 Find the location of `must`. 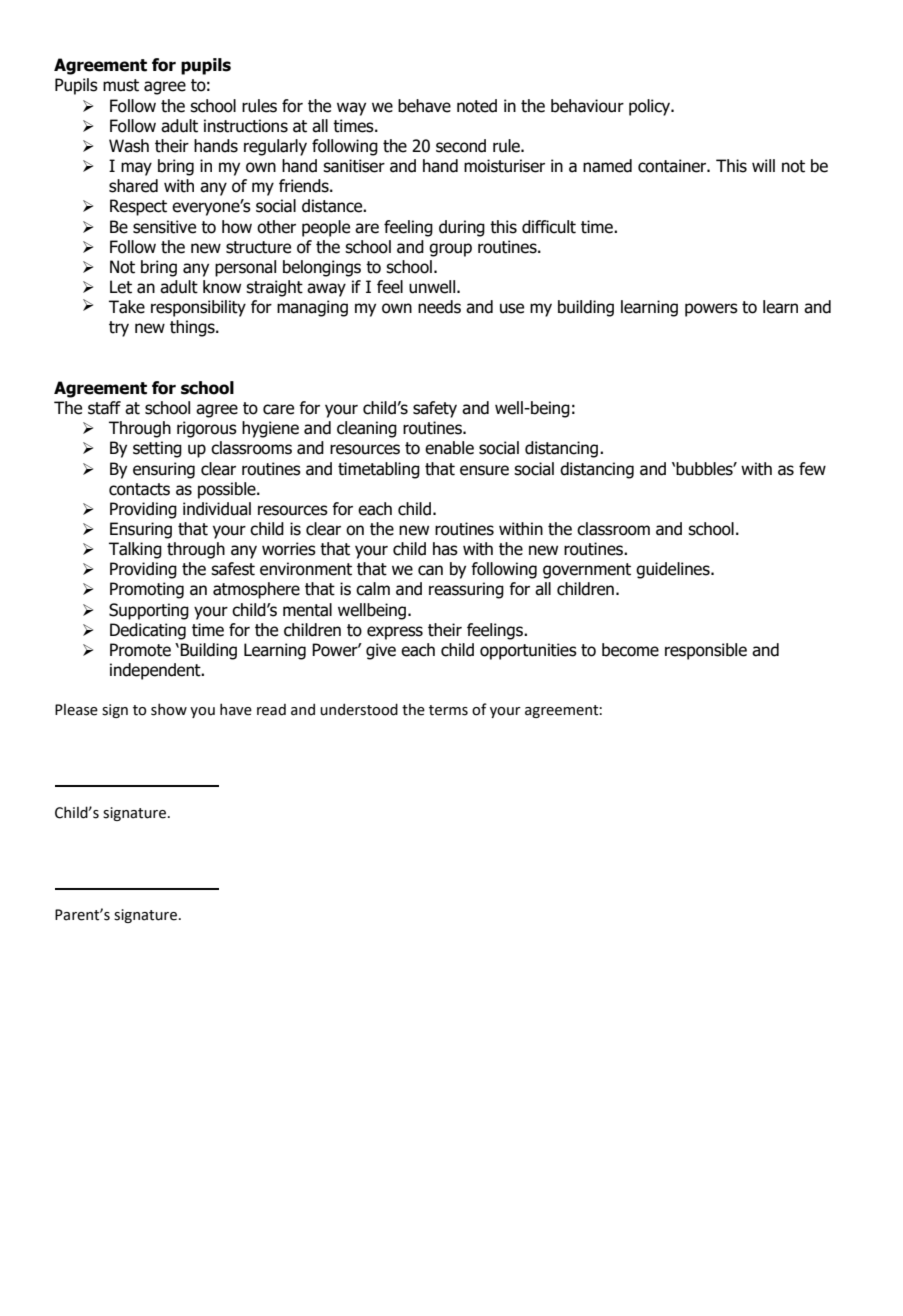

must is located at coordinates (121, 85).
